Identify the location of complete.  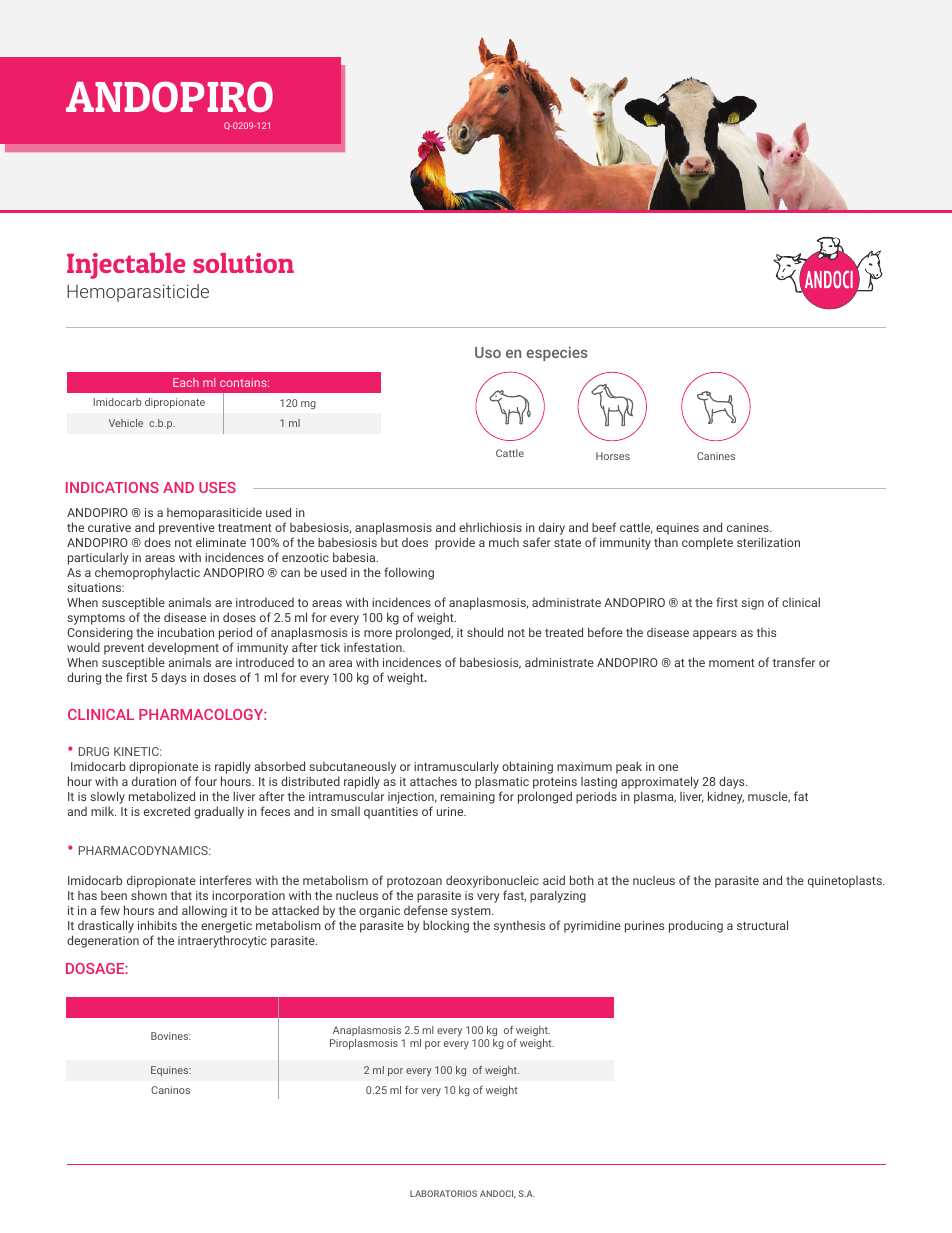
(707, 543).
